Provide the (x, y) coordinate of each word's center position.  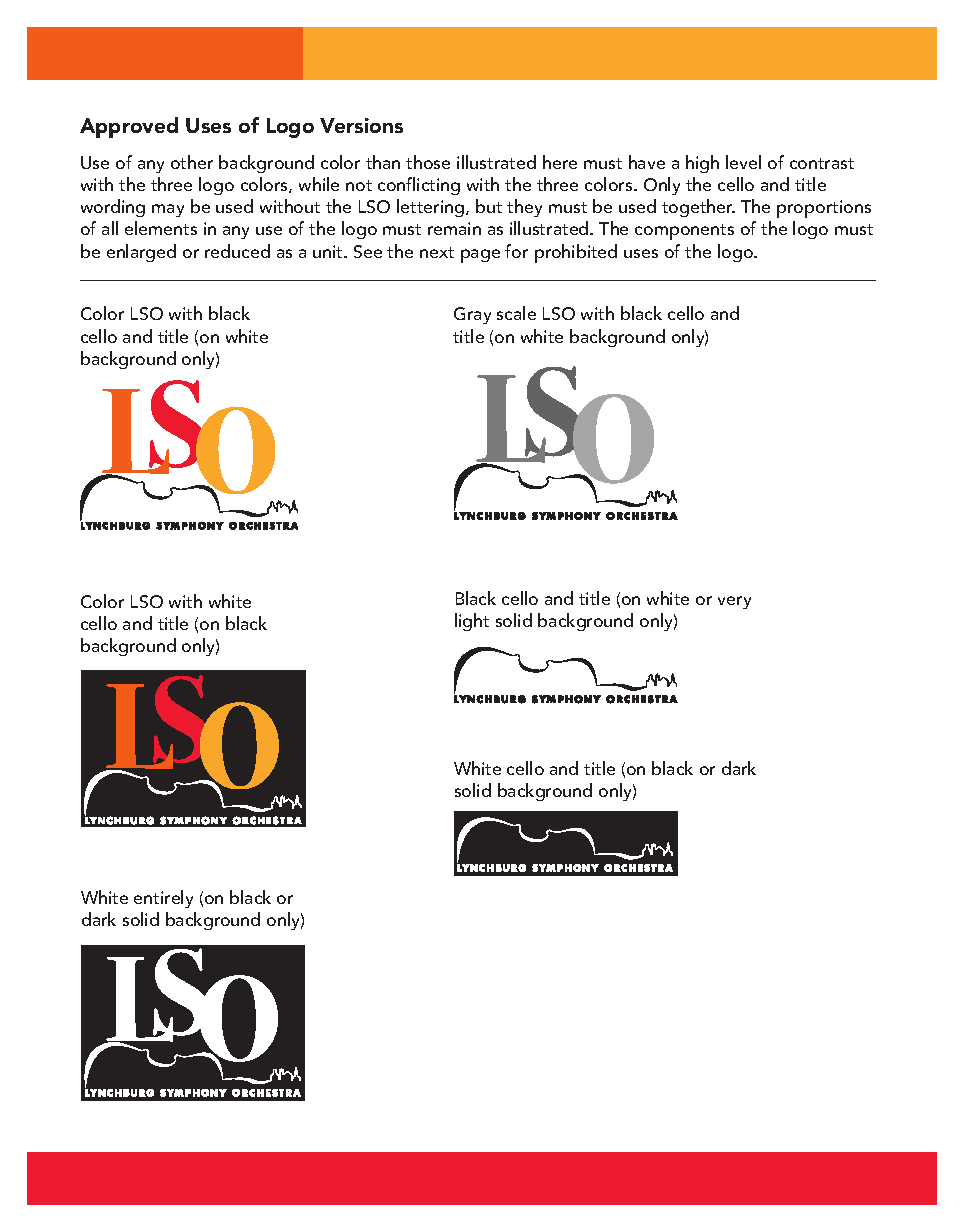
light (472, 622)
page (480, 256)
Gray (472, 315)
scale (516, 313)
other (192, 162)
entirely (163, 899)
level (743, 162)
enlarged (141, 253)
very (734, 602)
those (428, 162)
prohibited (576, 253)
